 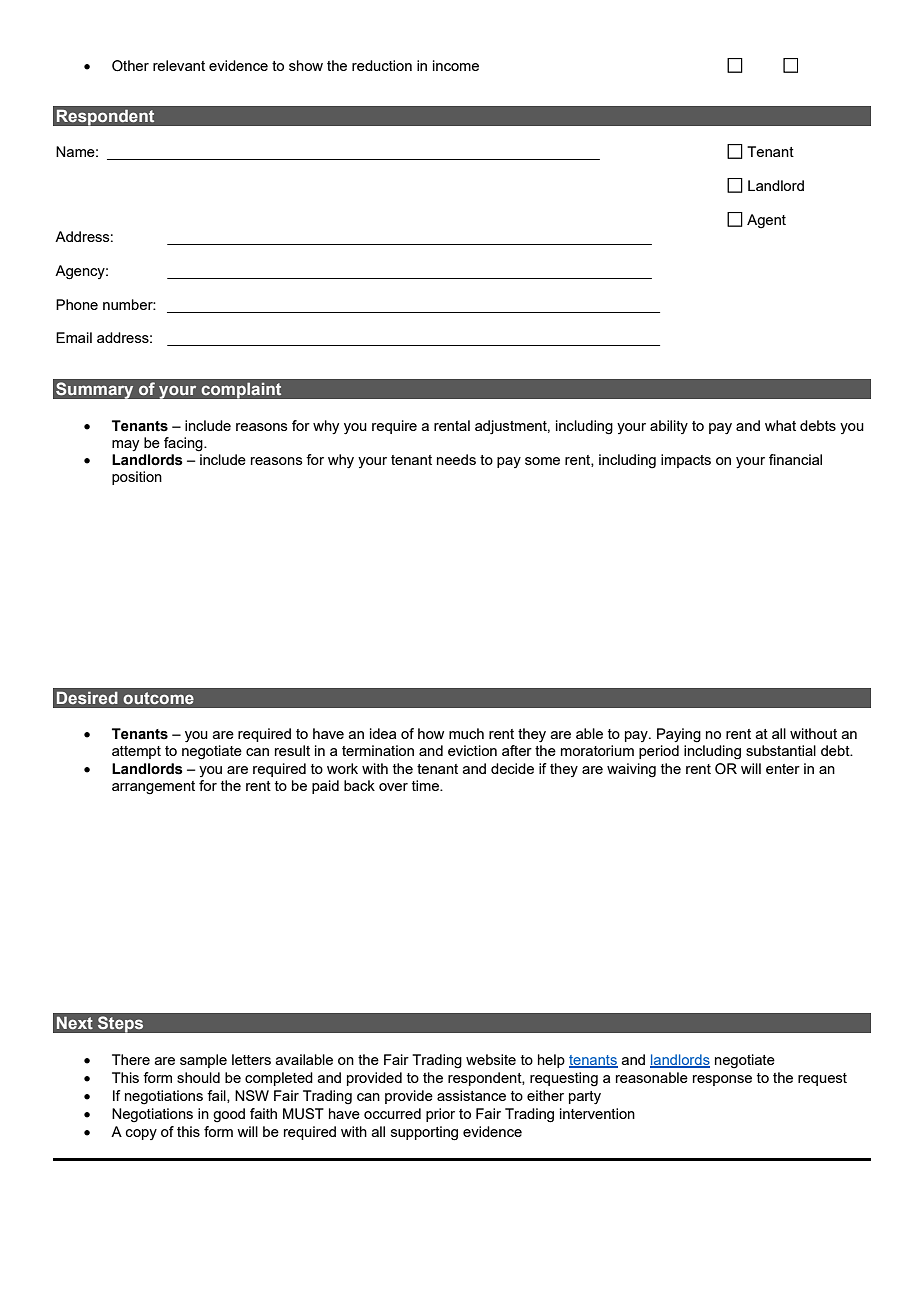 I want to click on Agent, so click(x=766, y=221).
